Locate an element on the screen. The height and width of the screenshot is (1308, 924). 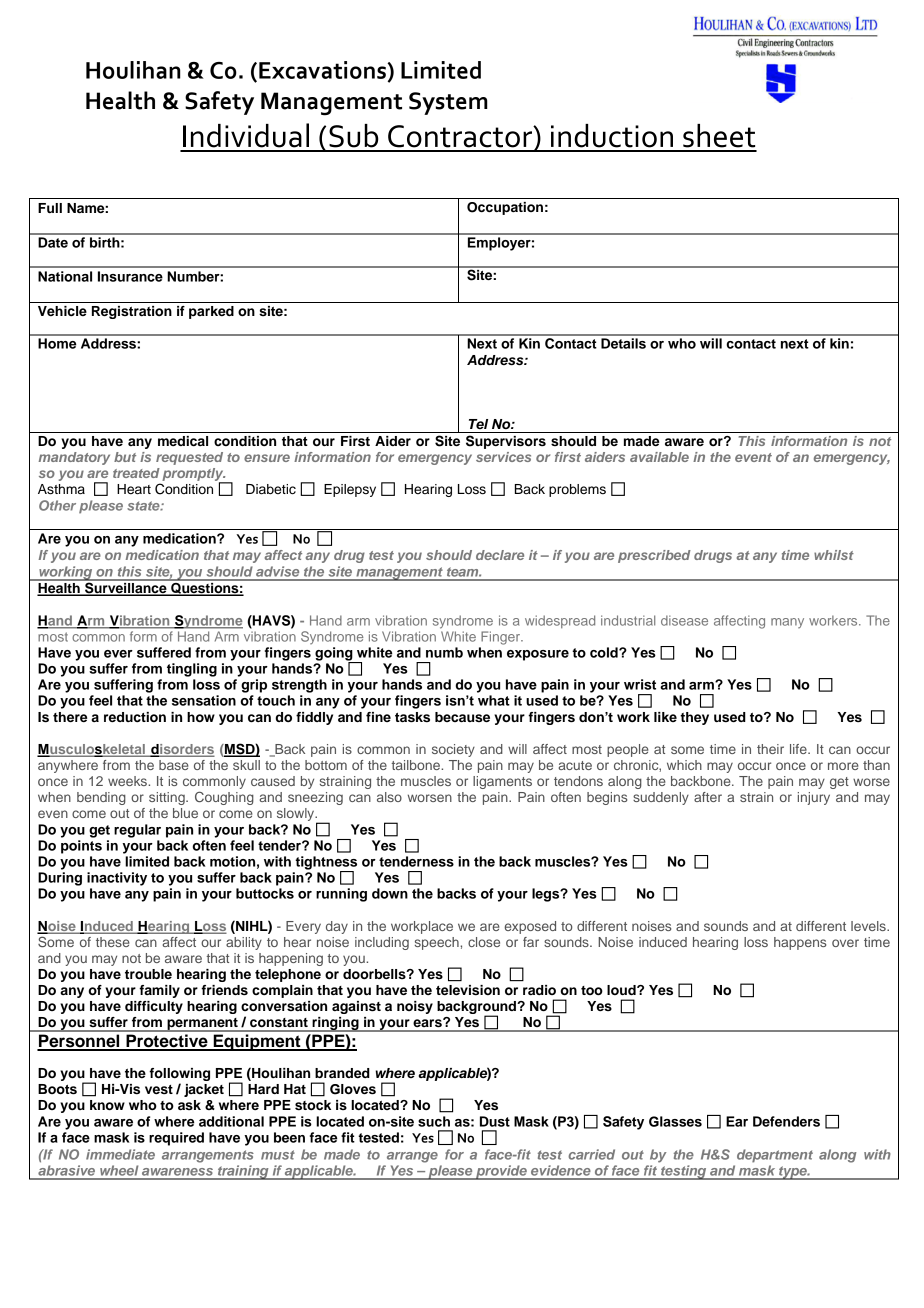
such is located at coordinates (434, 1121).
